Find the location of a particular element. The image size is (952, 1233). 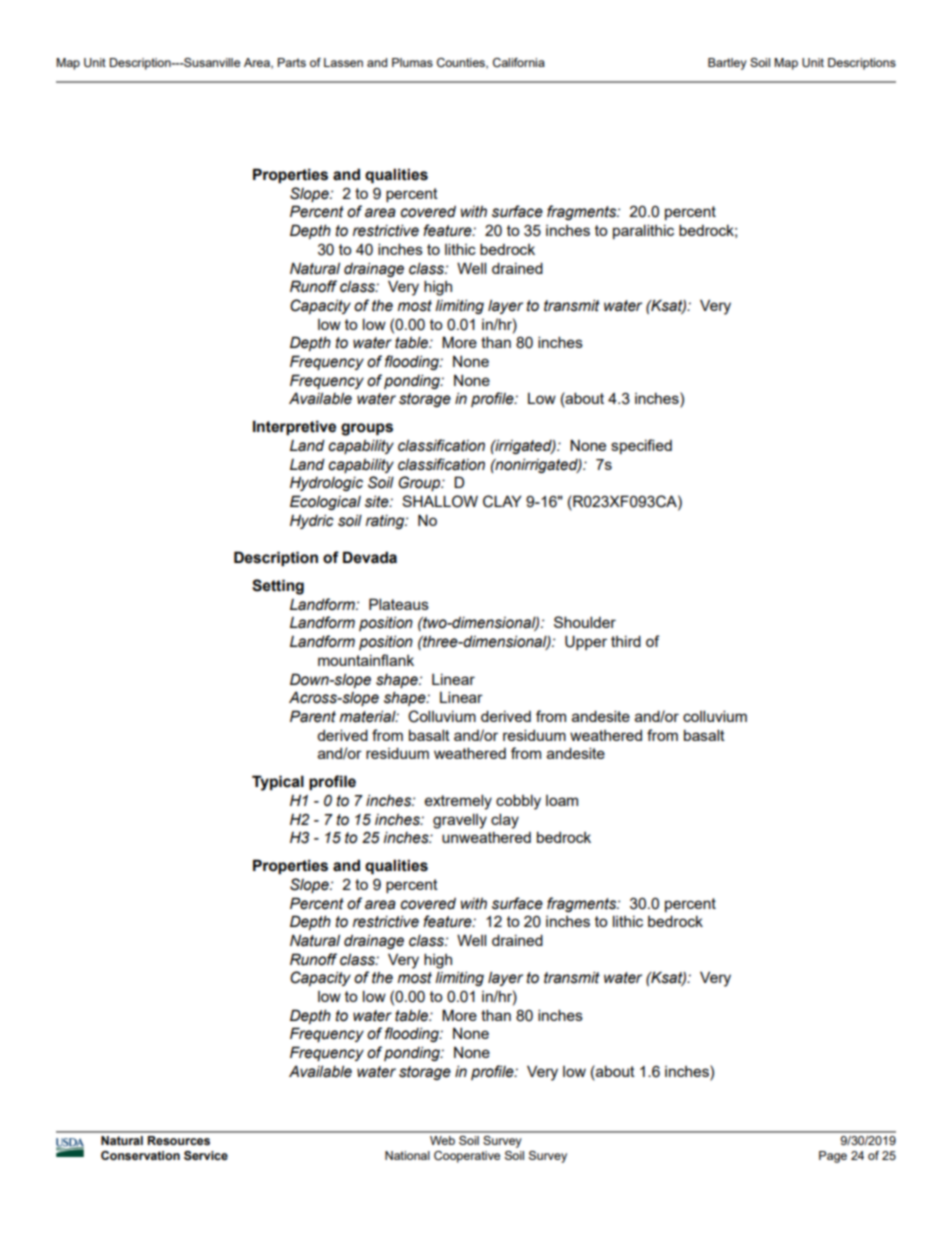

Plateaus is located at coordinates (399, 604).
